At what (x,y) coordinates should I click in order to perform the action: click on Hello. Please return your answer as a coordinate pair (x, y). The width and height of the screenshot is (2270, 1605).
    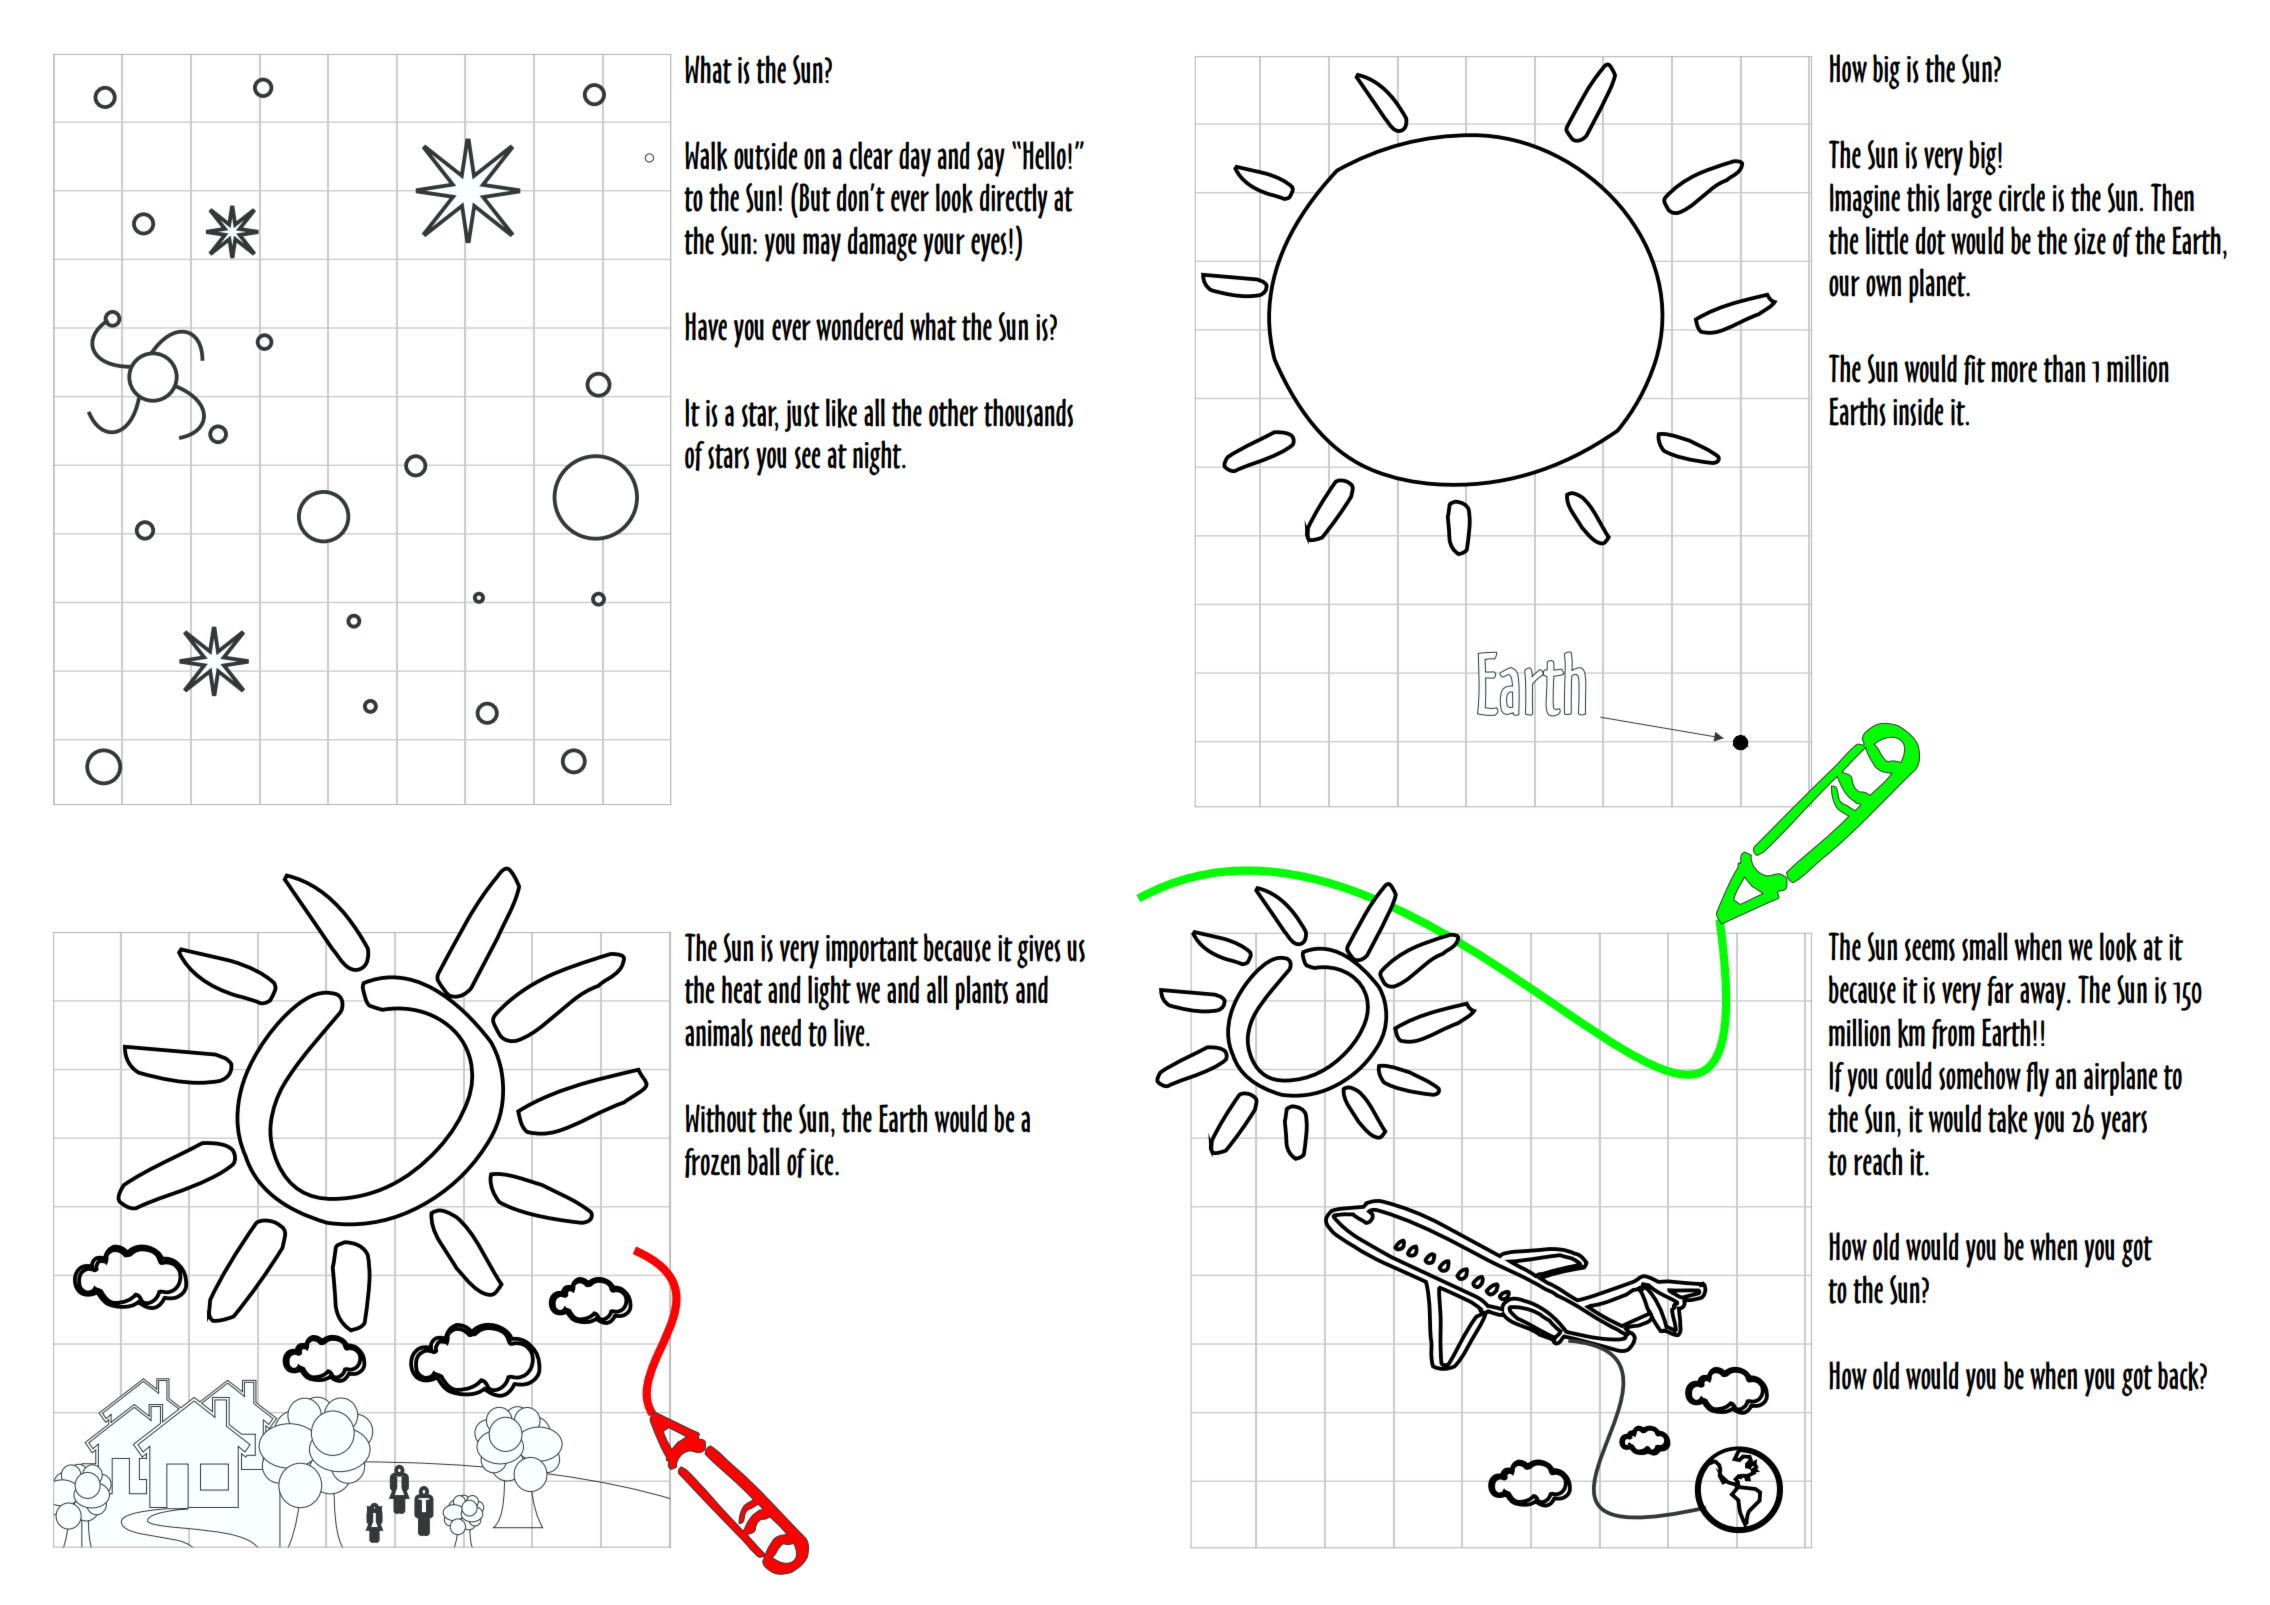
    Looking at the image, I should click on (1044, 155).
